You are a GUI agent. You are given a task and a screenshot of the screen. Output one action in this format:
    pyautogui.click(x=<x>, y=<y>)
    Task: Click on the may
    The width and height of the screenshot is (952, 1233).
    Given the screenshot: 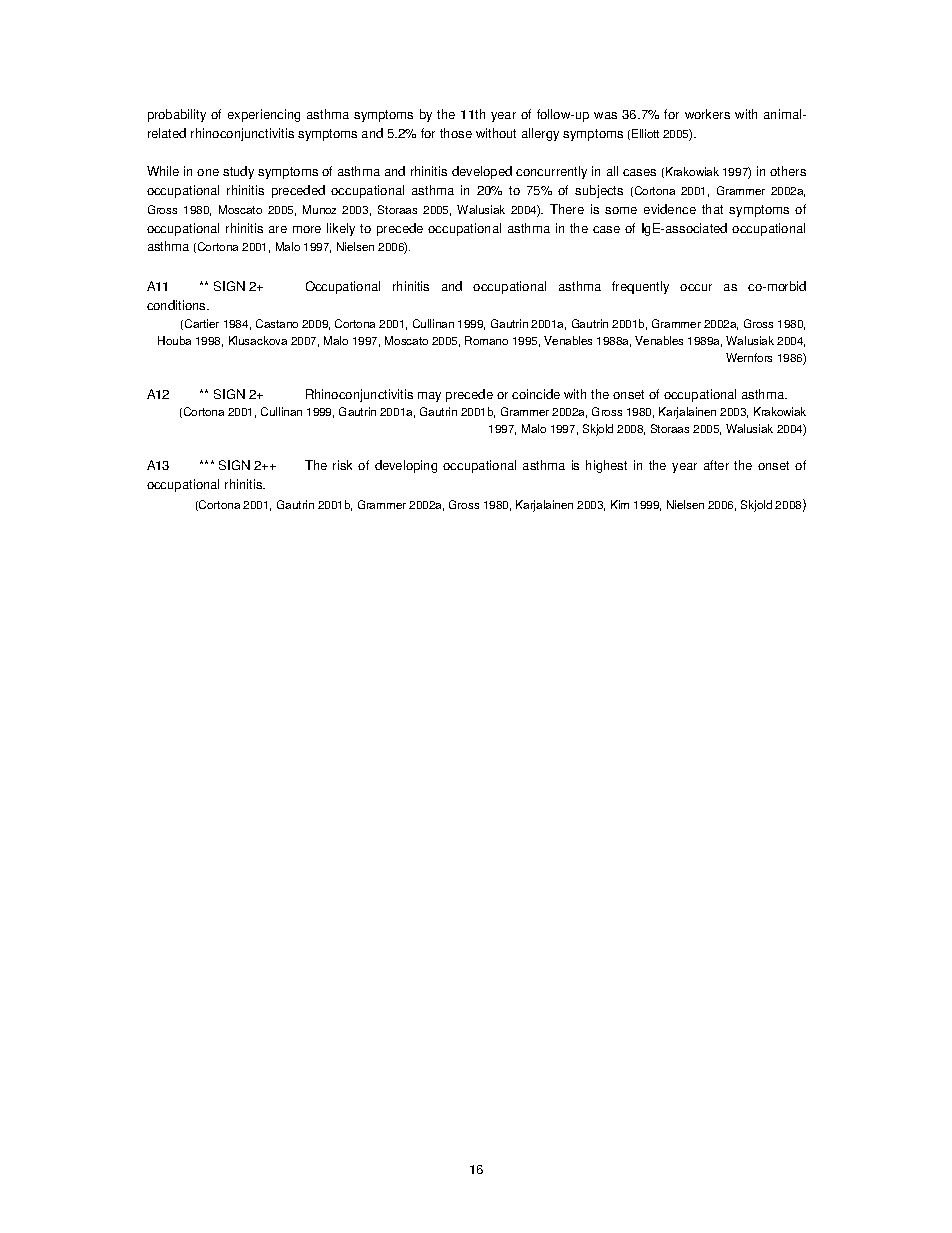 What is the action you would take?
    pyautogui.click(x=429, y=397)
